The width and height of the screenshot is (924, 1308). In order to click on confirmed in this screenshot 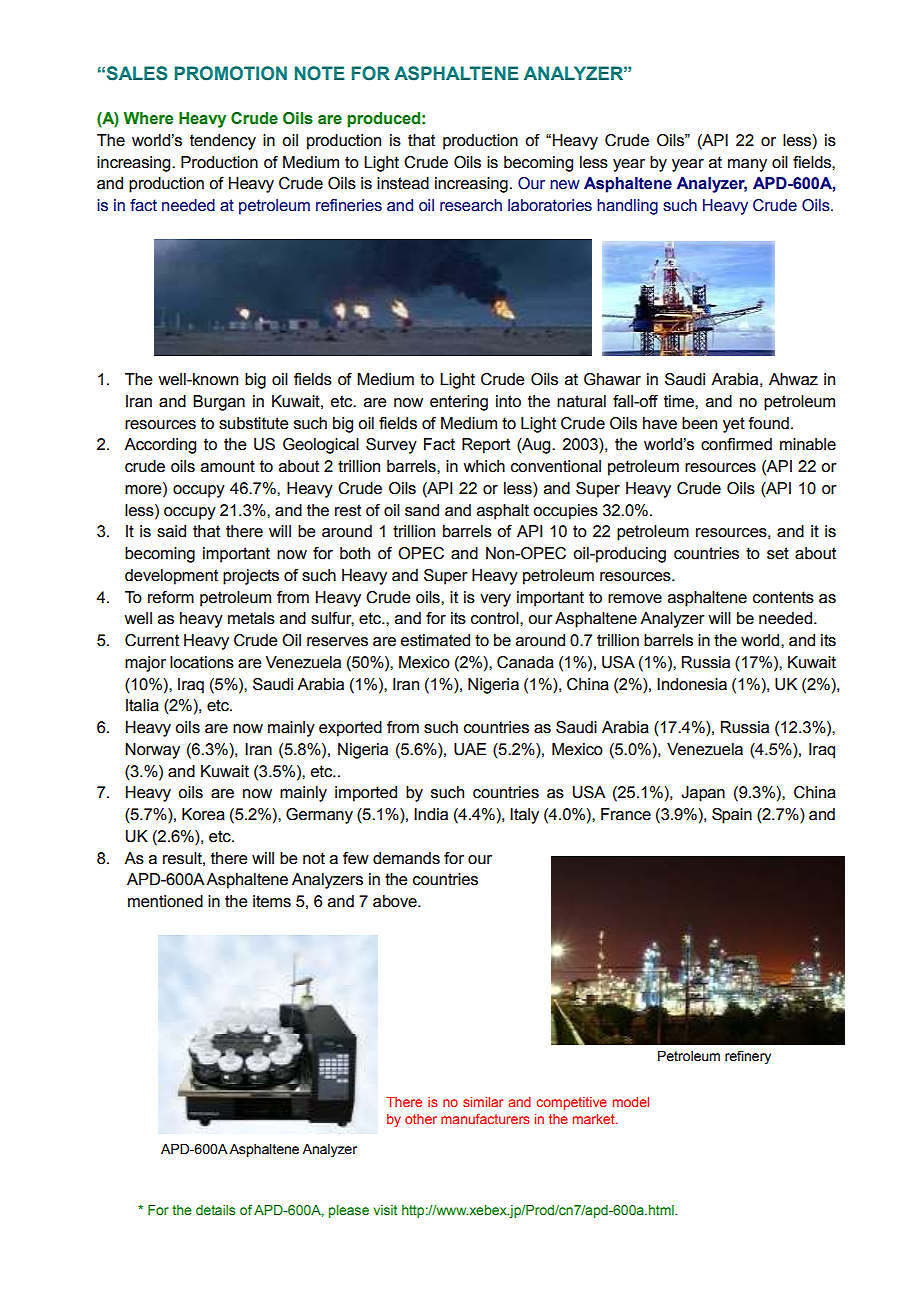, I will do `click(736, 444)`.
